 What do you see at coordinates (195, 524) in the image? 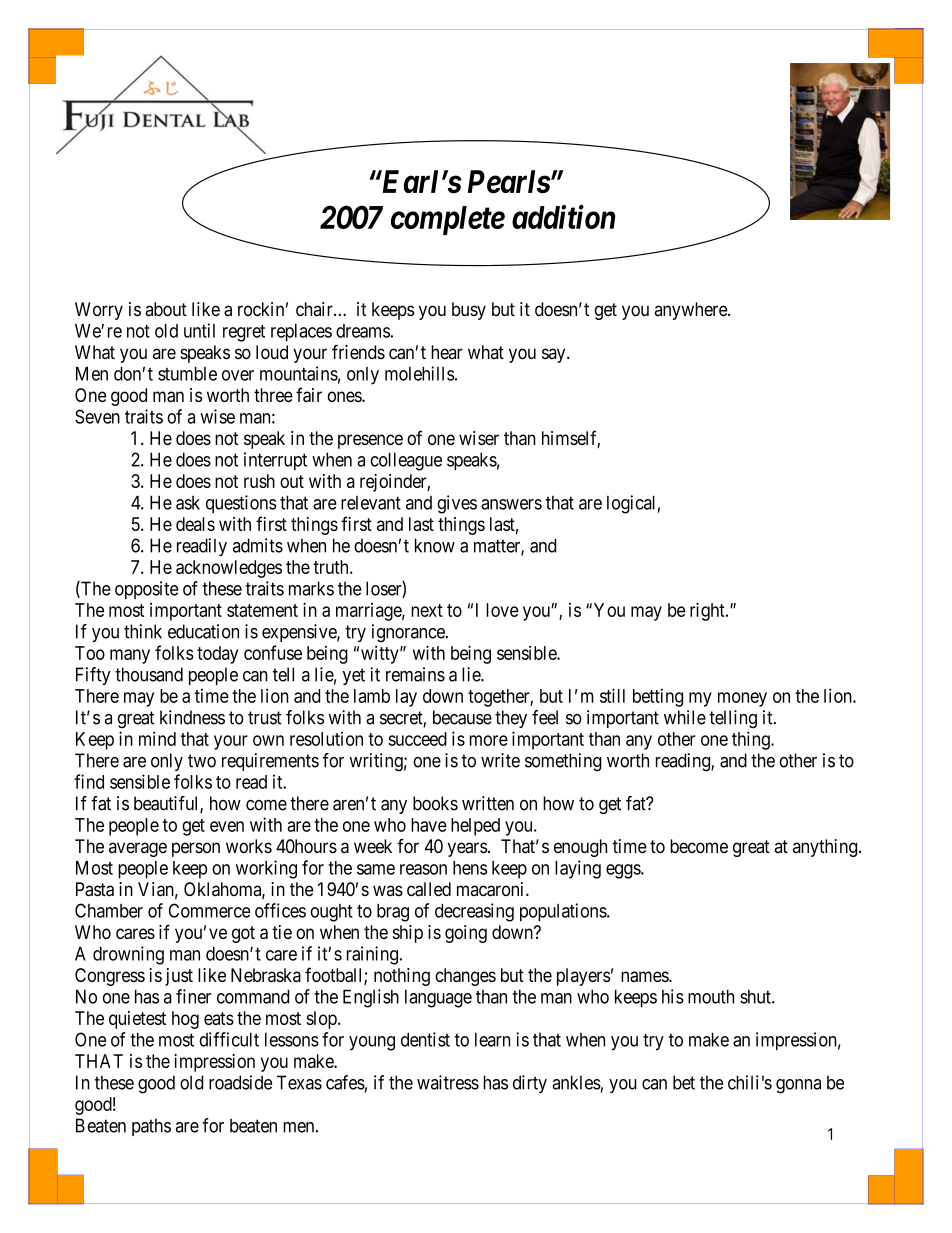
I see `deals` at bounding box center [195, 524].
